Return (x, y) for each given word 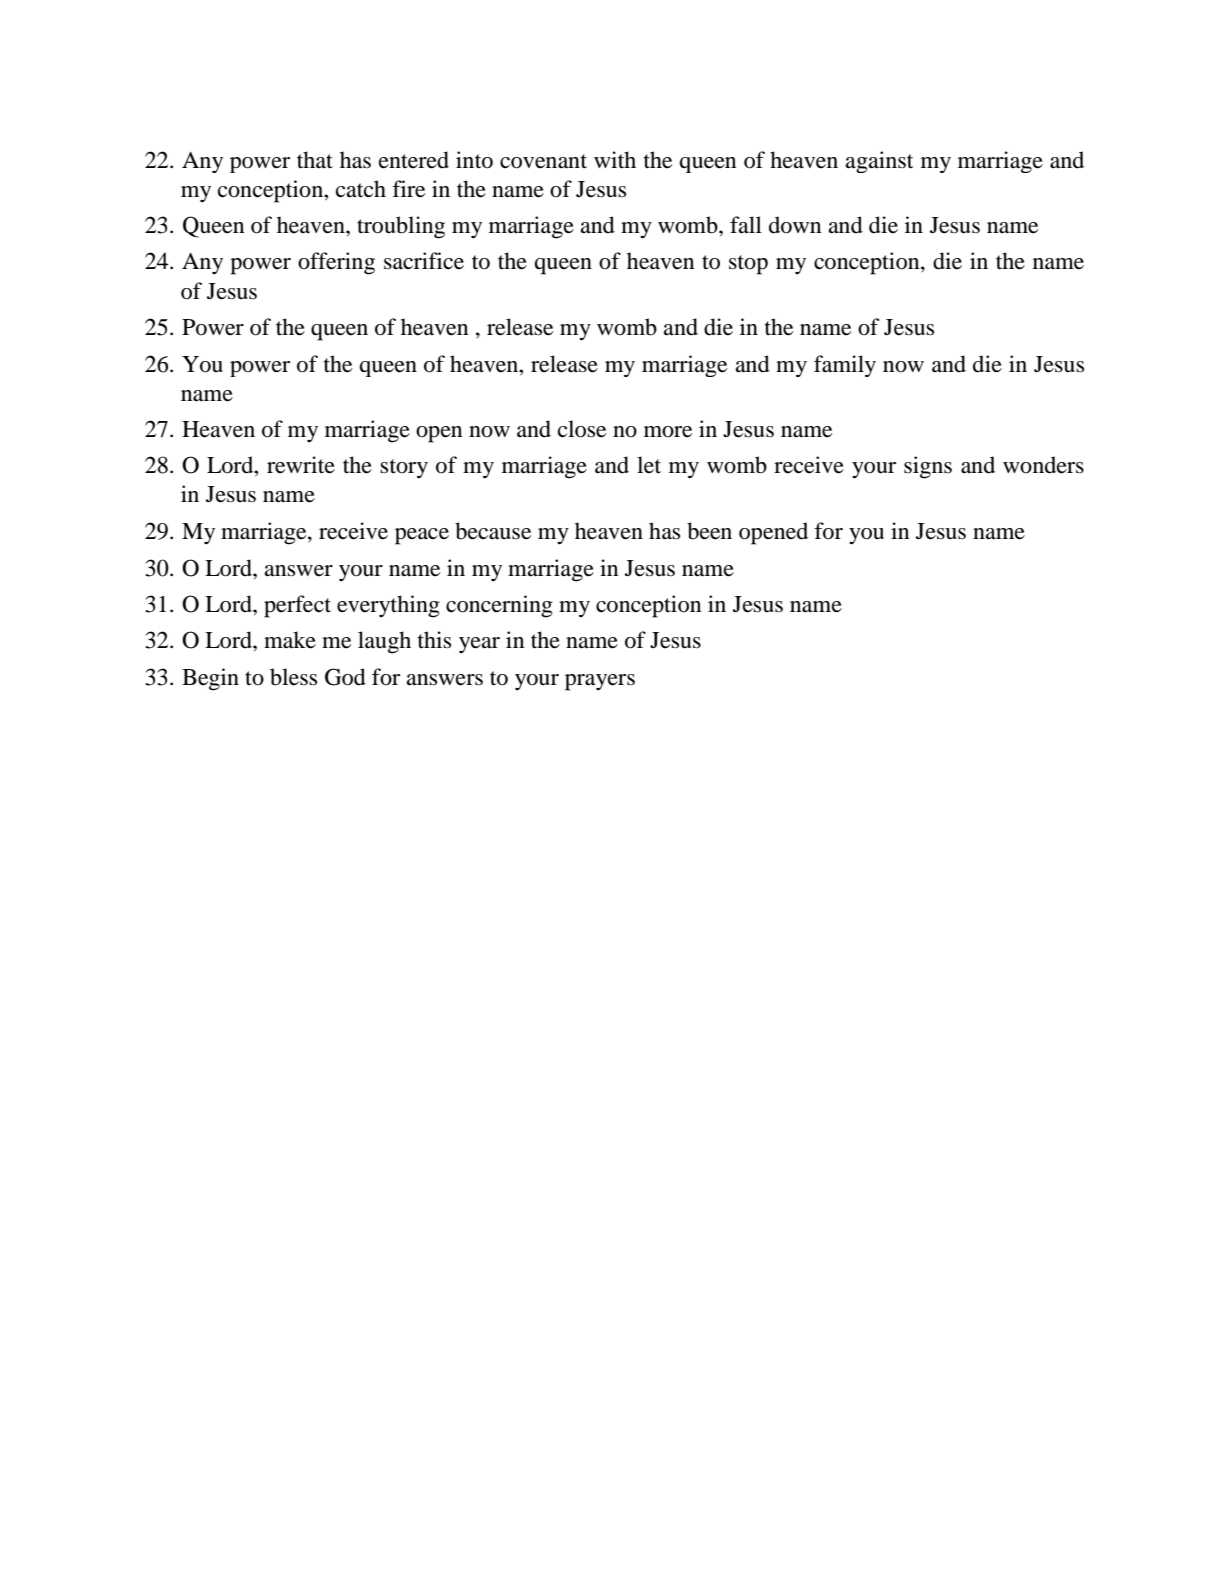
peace (422, 536)
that (315, 160)
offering (336, 263)
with (615, 160)
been (709, 531)
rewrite (301, 465)
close (582, 429)
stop (748, 265)
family (845, 366)
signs (928, 467)
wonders (1043, 465)
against (879, 162)
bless (293, 677)
